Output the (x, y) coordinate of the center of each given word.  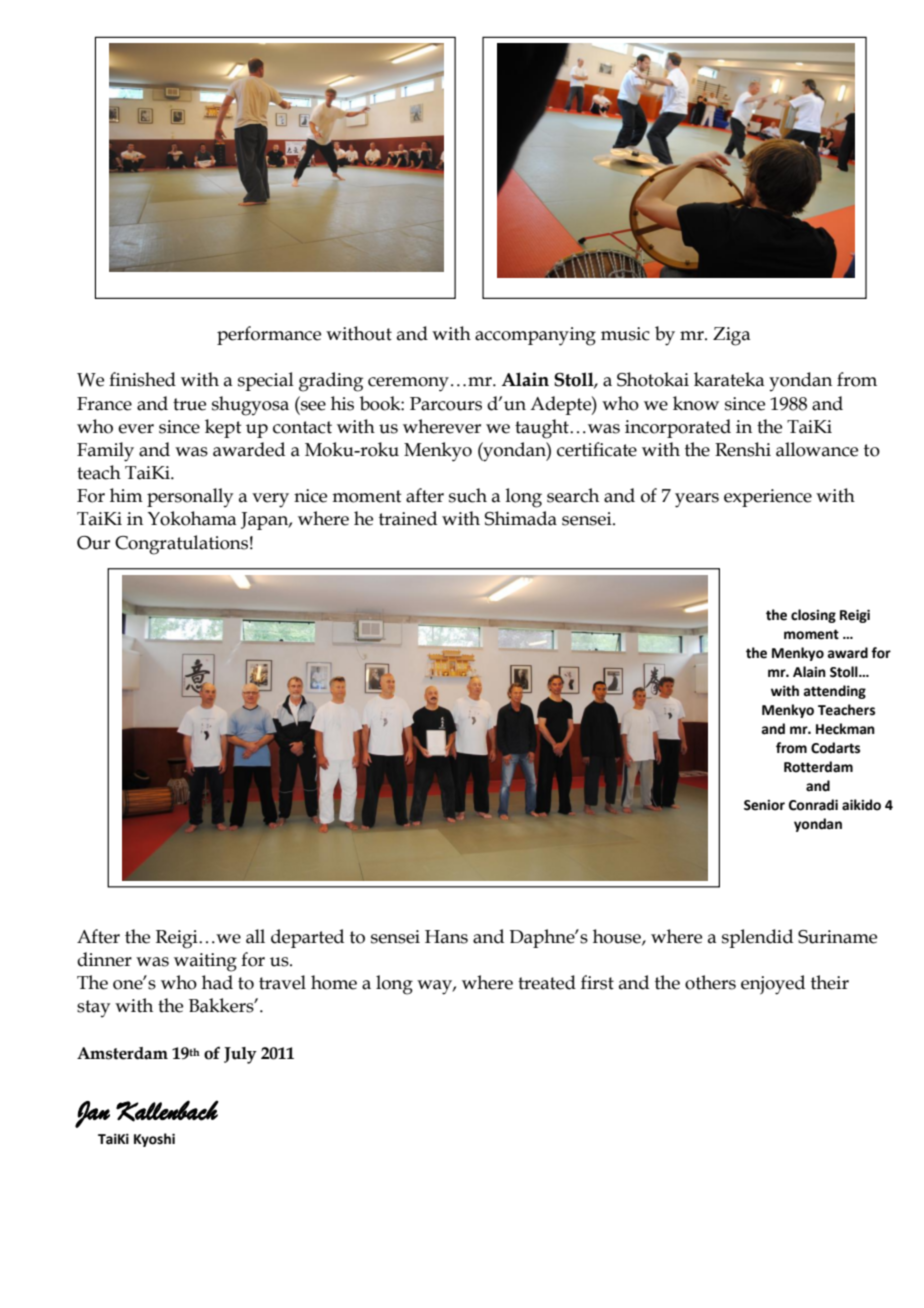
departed (307, 938)
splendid (757, 938)
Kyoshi (154, 1140)
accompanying (535, 336)
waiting (205, 962)
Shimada (521, 518)
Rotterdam (818, 767)
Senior (764, 805)
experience (768, 498)
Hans (446, 937)
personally (190, 498)
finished (142, 379)
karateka (729, 379)
